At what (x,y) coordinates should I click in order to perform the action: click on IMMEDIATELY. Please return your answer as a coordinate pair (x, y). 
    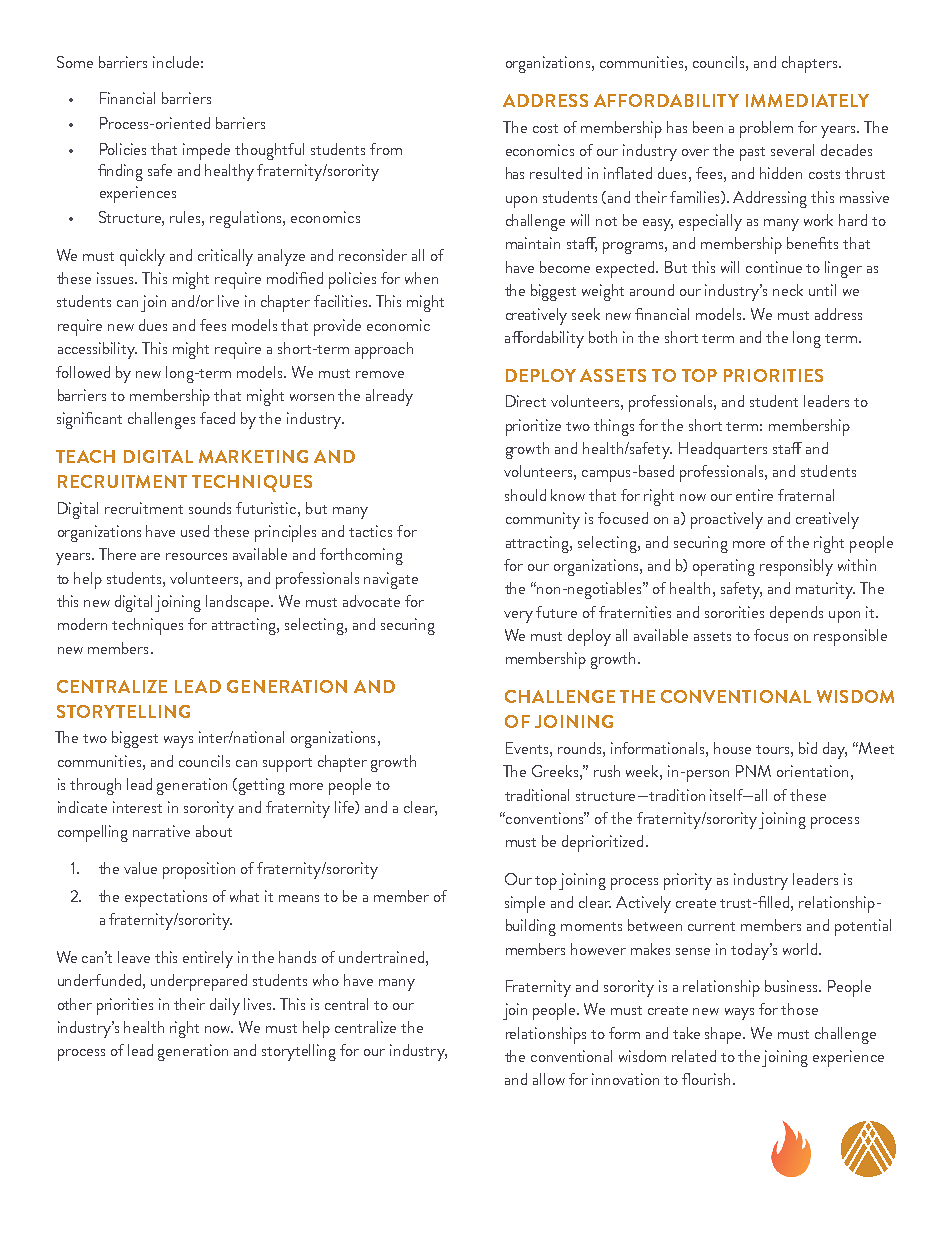
    Looking at the image, I should click on (807, 100).
